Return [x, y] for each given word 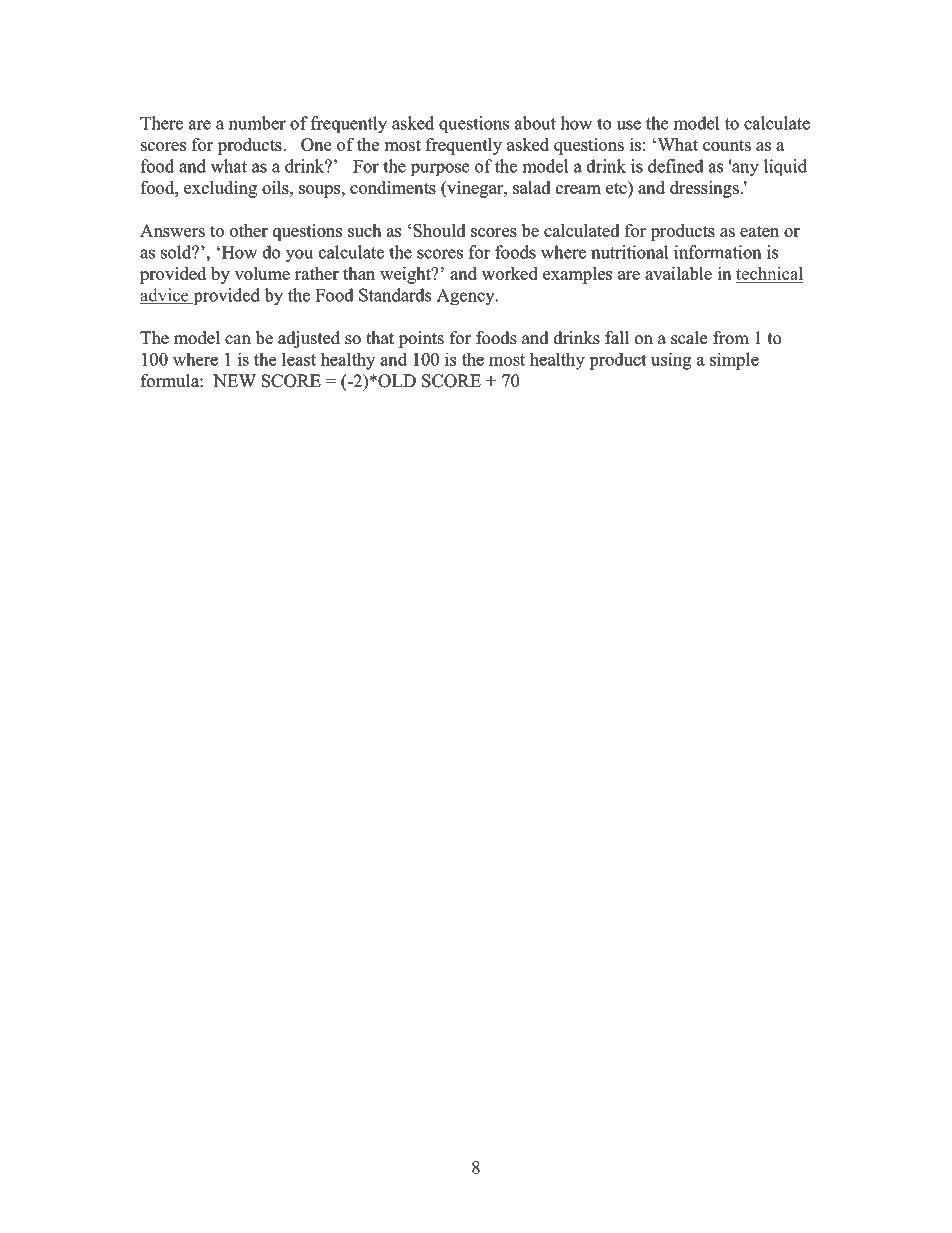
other [249, 230]
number [257, 123]
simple [734, 361]
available [678, 273]
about [535, 123]
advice [165, 296]
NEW [234, 380]
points [421, 339]
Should [439, 230]
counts [727, 145]
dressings [705, 189]
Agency [467, 297]
